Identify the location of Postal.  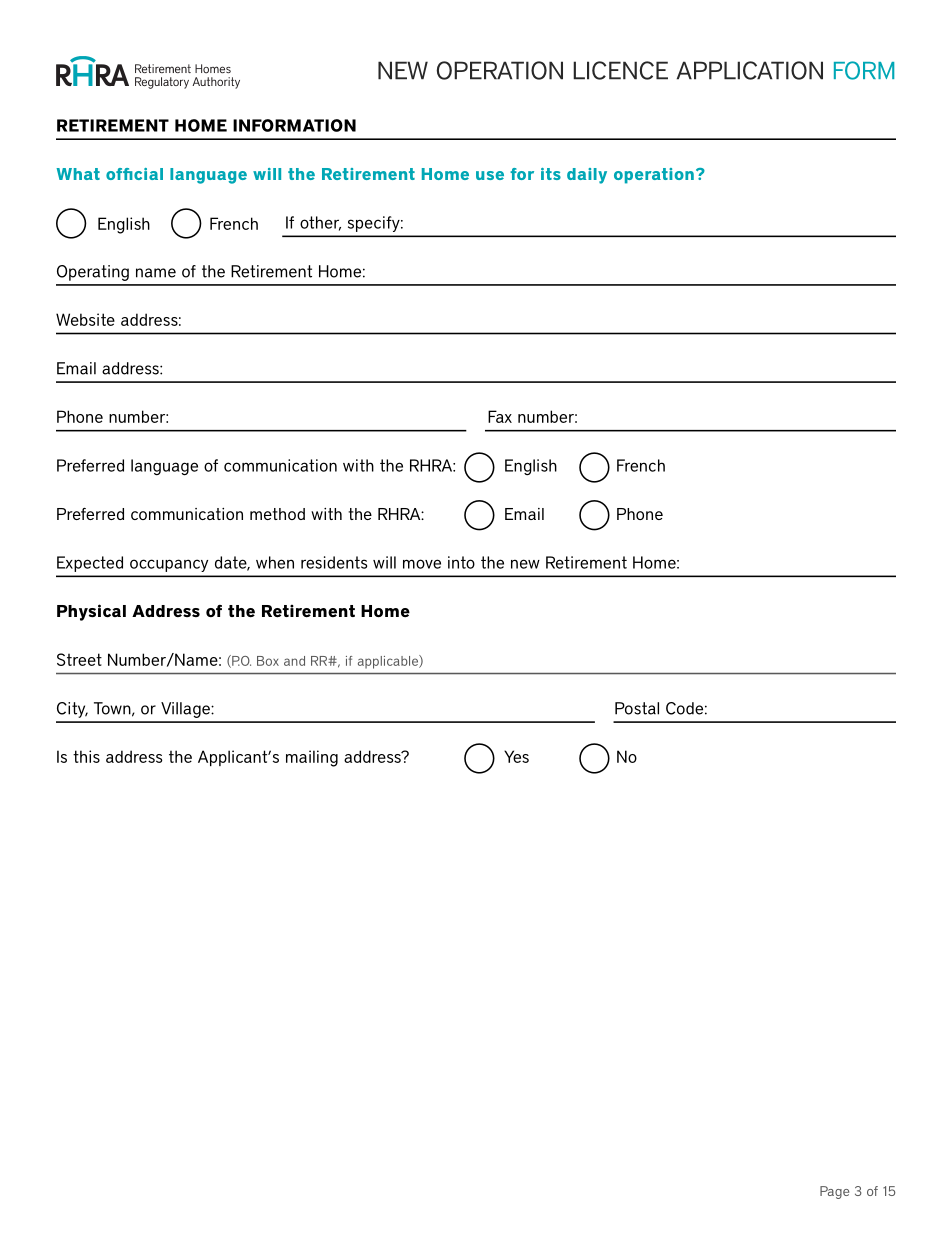
(637, 708).
